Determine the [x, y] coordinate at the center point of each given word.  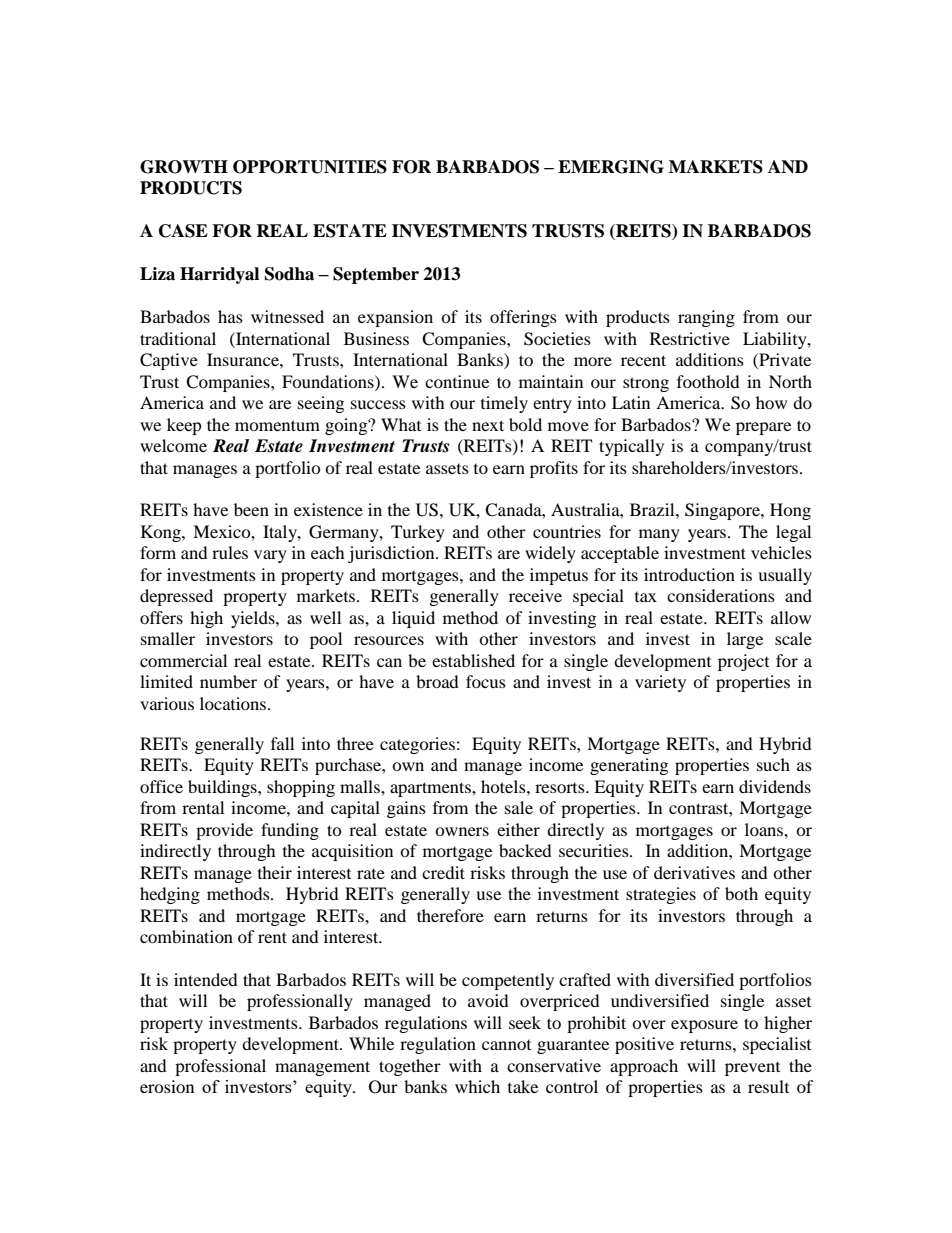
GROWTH [184, 167]
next [488, 425]
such [773, 764]
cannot [506, 1045]
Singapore [723, 511]
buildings [223, 788]
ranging [706, 318]
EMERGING [611, 167]
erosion [167, 1086]
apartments [431, 789]
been [251, 509]
